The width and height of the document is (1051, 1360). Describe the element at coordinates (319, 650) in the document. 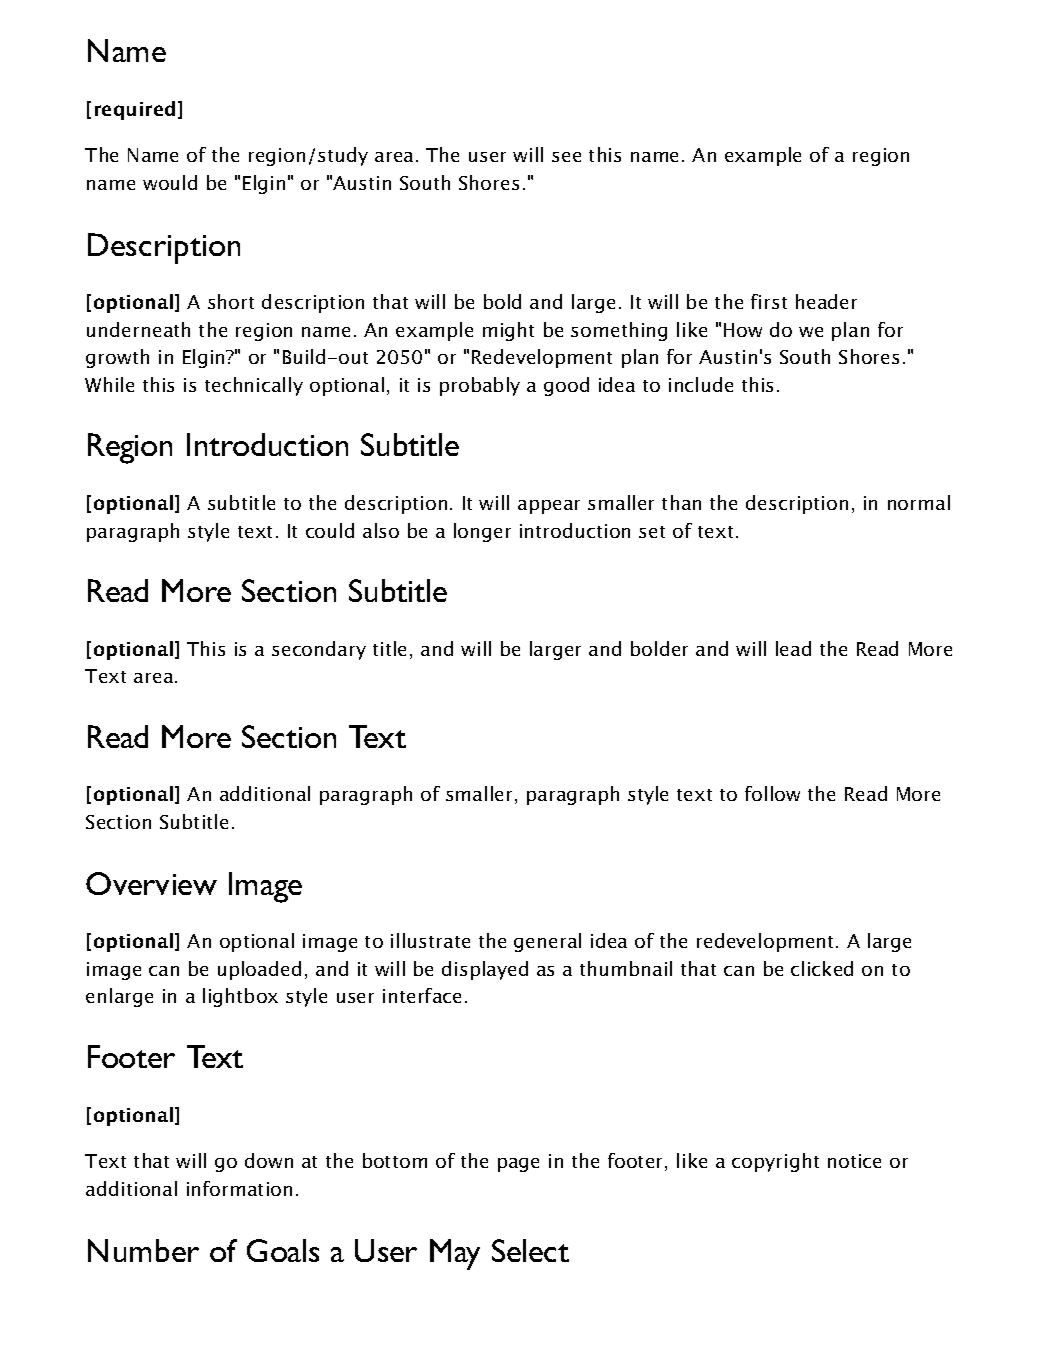

I see `secondary` at that location.
